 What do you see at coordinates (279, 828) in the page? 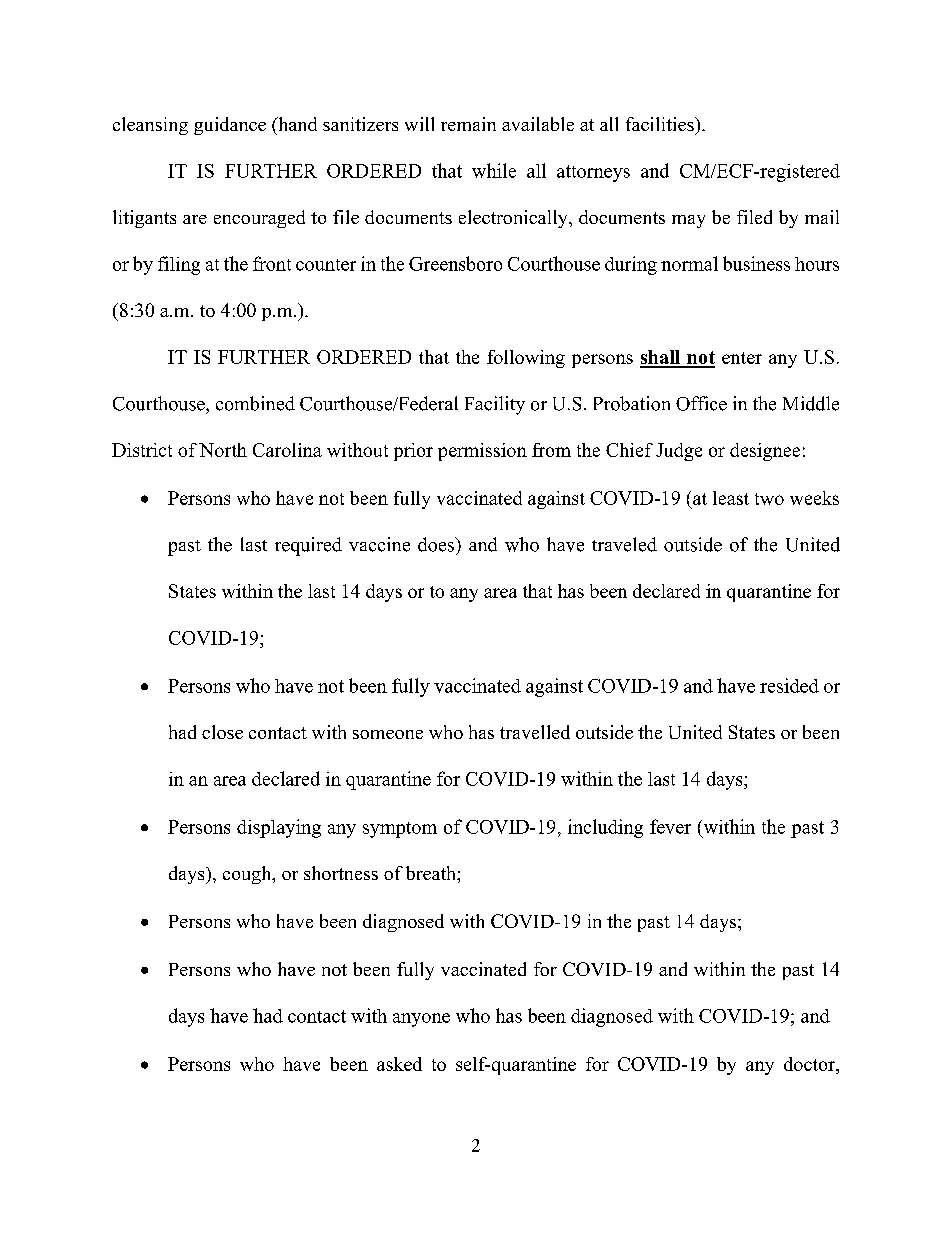
I see `displaying` at bounding box center [279, 828].
